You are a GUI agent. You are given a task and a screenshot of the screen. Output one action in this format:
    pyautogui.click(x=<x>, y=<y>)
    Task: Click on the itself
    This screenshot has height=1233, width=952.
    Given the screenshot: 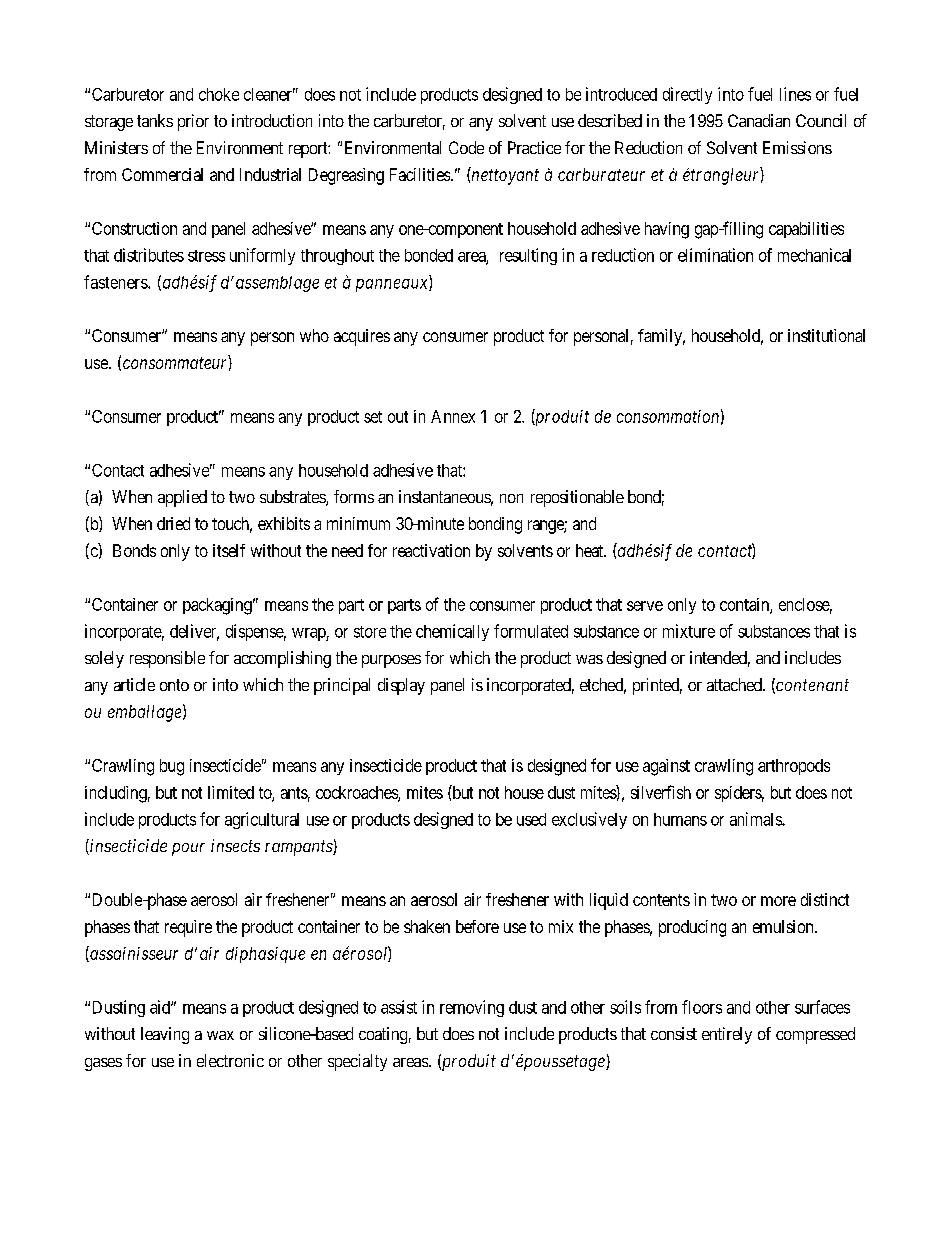 What is the action you would take?
    pyautogui.click(x=229, y=550)
